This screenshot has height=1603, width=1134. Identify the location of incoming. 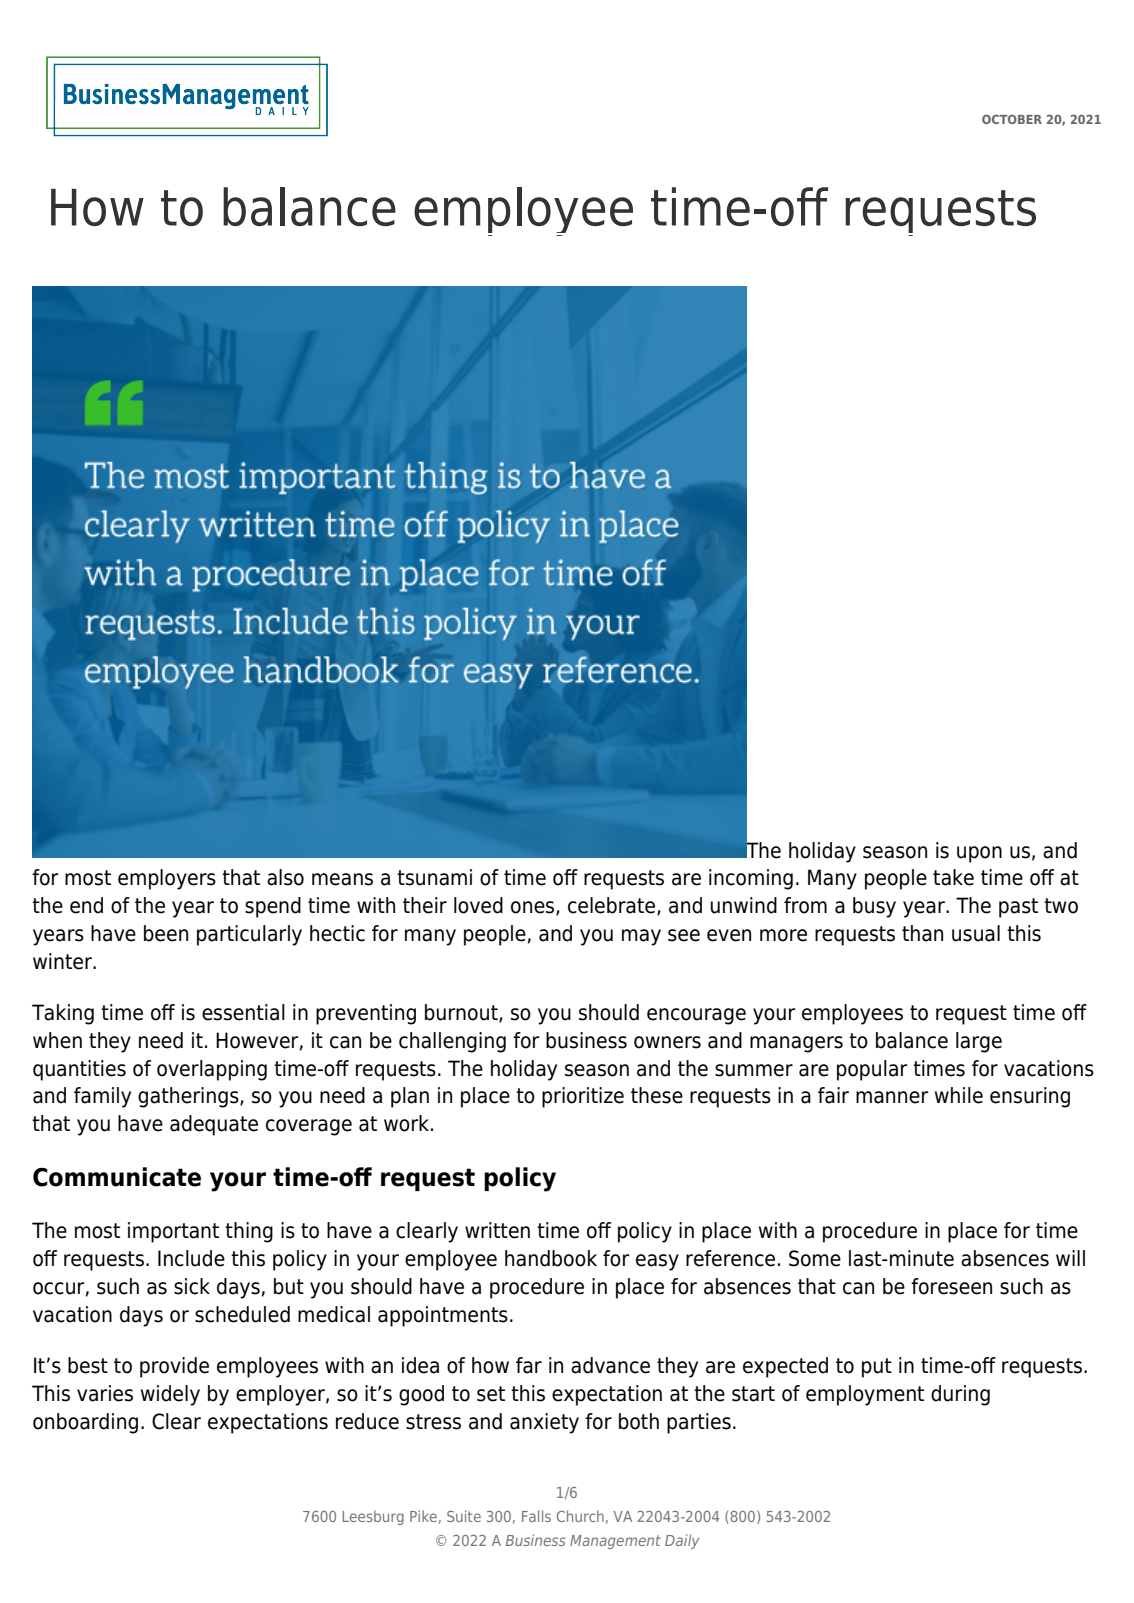
(751, 879).
